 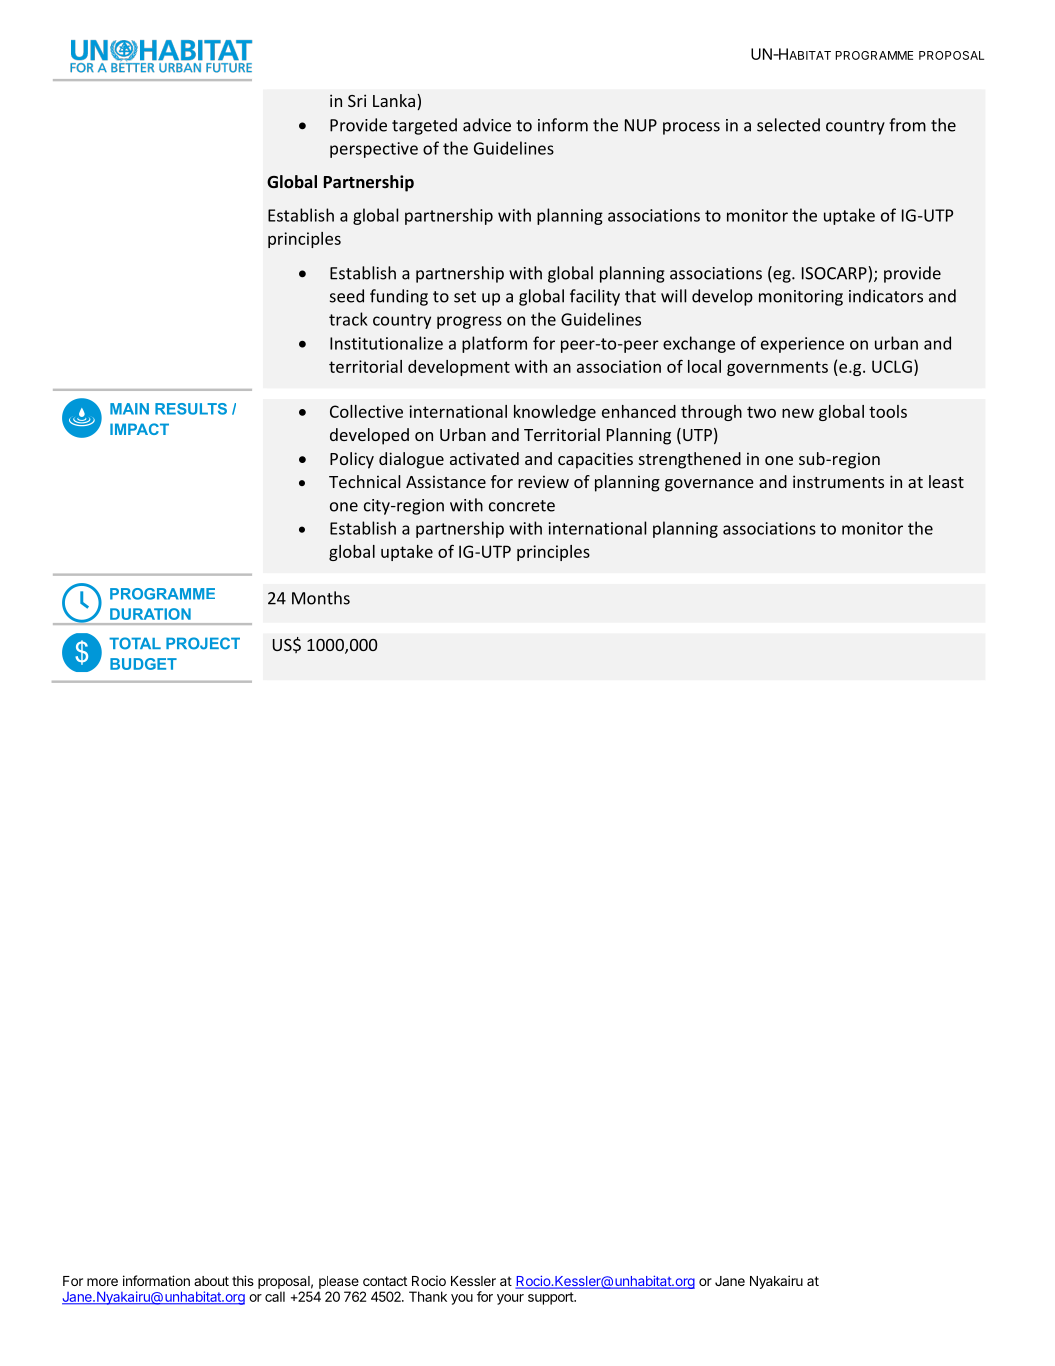 What do you see at coordinates (211, 1281) in the page?
I see `about` at bounding box center [211, 1281].
